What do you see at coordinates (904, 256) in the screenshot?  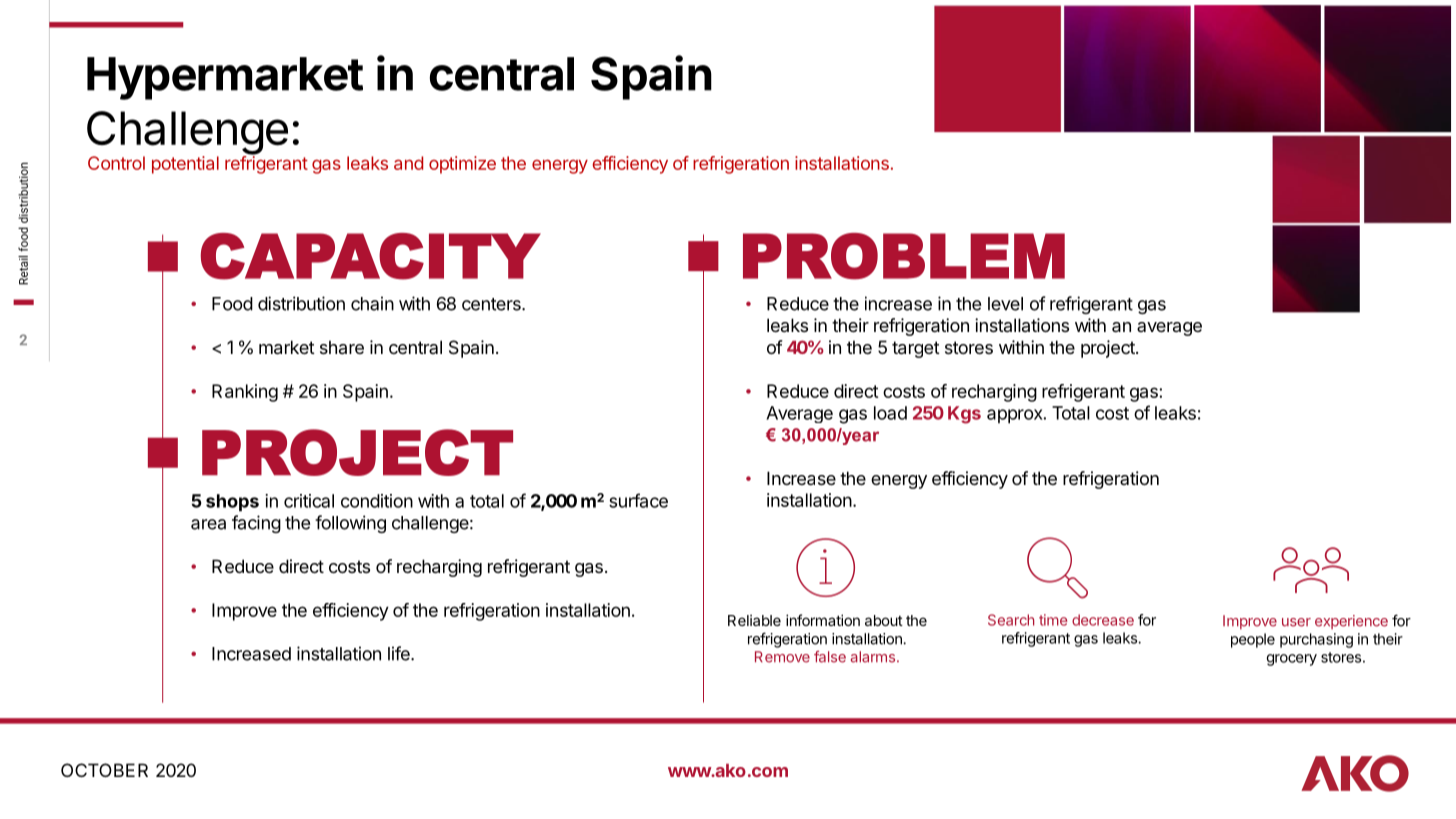 I see `PROBLEM` at bounding box center [904, 256].
